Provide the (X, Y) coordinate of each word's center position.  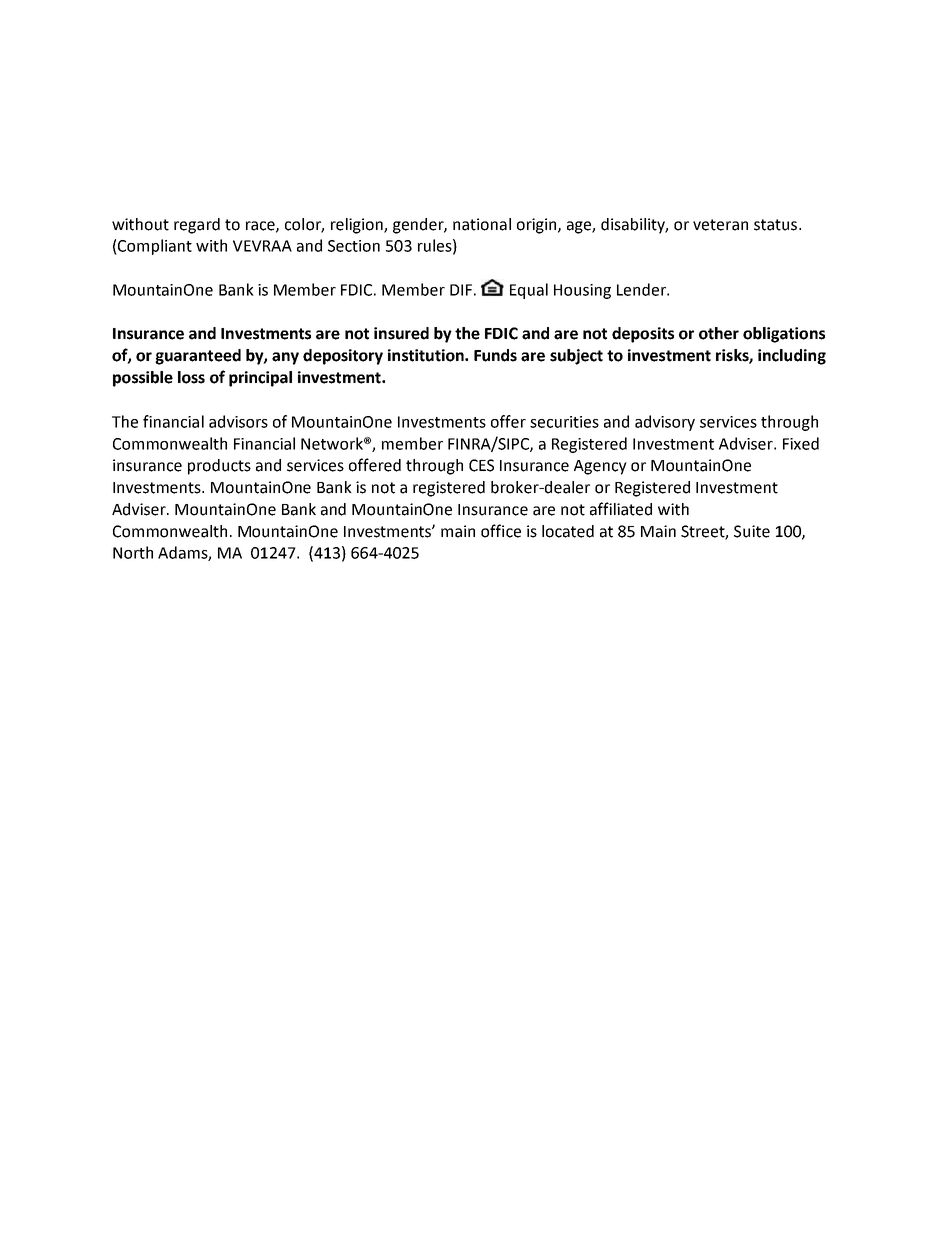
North (133, 552)
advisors (238, 421)
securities (564, 422)
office (501, 531)
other (719, 333)
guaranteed (198, 357)
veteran (720, 225)
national (482, 224)
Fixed (801, 443)
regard (197, 226)
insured (401, 333)
